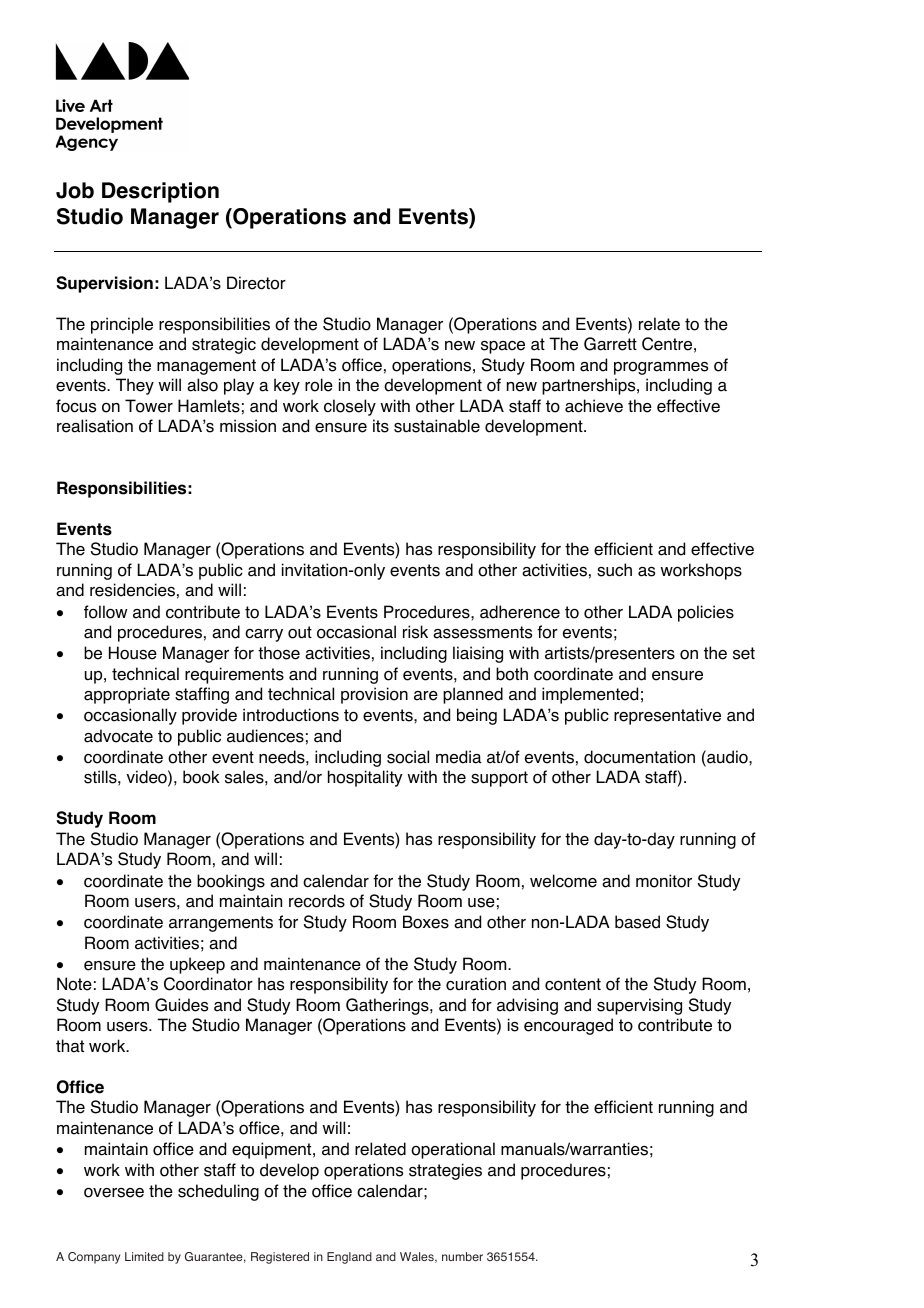 This document has width=924, height=1308. What do you see at coordinates (256, 283) in the document?
I see `Director` at bounding box center [256, 283].
